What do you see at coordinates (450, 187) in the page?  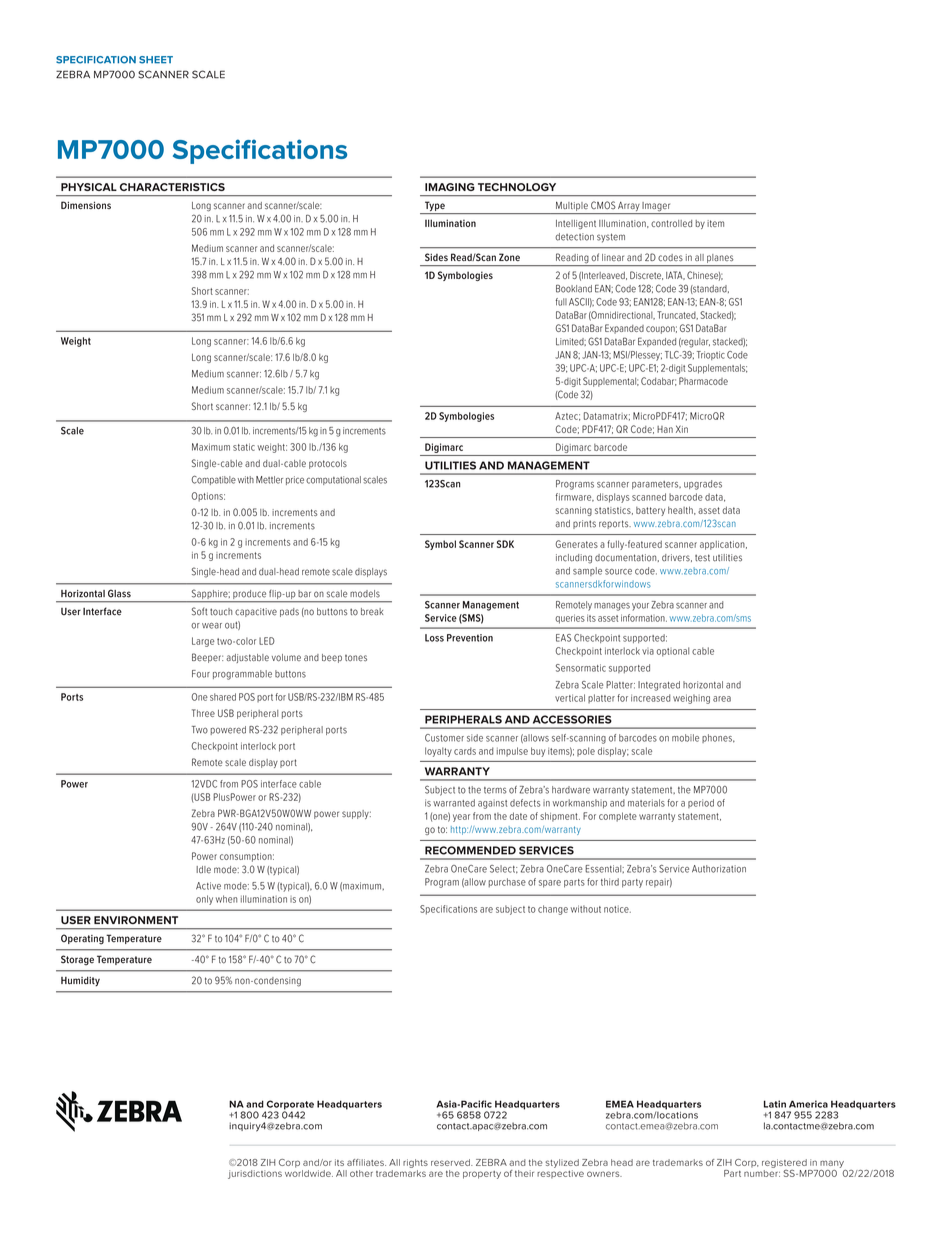 I see `IMAGING` at bounding box center [450, 187].
